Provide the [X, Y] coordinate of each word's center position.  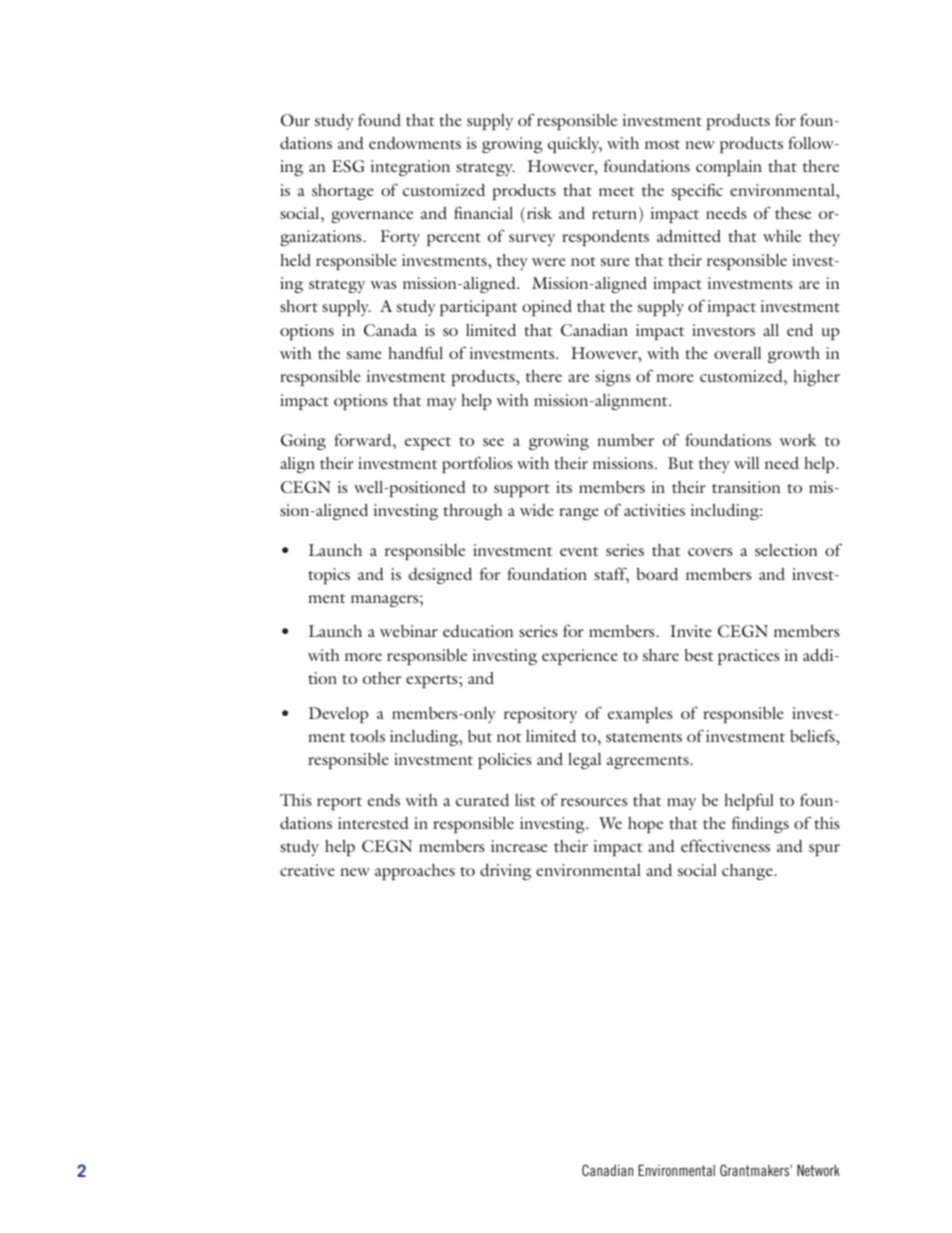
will [746, 463]
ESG [348, 166]
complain [729, 168]
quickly [575, 145]
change [748, 872]
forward [364, 439]
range [579, 514]
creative [307, 870]
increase [519, 846]
